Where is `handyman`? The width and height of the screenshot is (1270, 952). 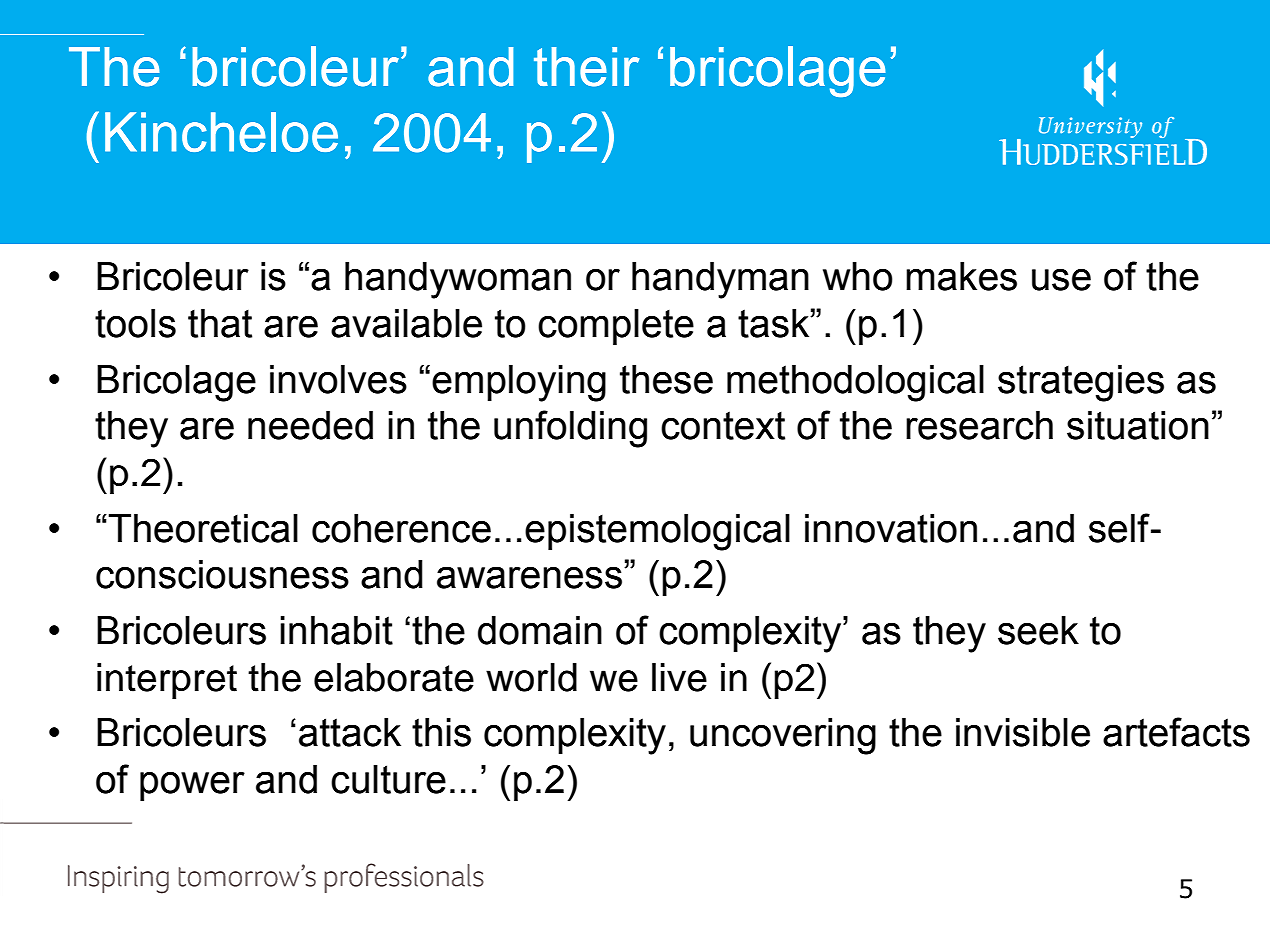
handyman is located at coordinates (720, 280).
